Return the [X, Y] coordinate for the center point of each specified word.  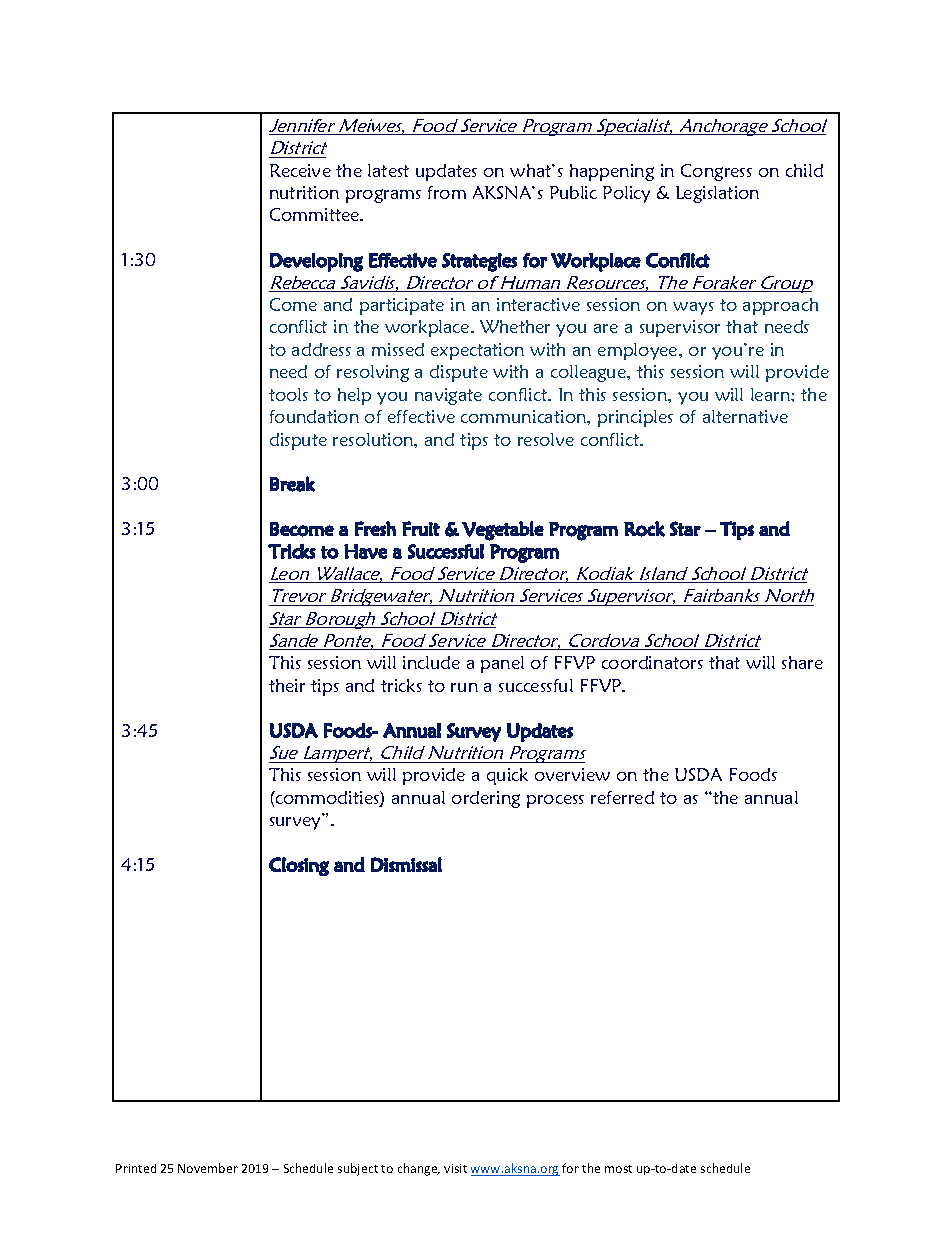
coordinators [652, 662]
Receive [300, 170]
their [287, 685]
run [464, 687]
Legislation [717, 194]
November [208, 1168]
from [447, 192]
